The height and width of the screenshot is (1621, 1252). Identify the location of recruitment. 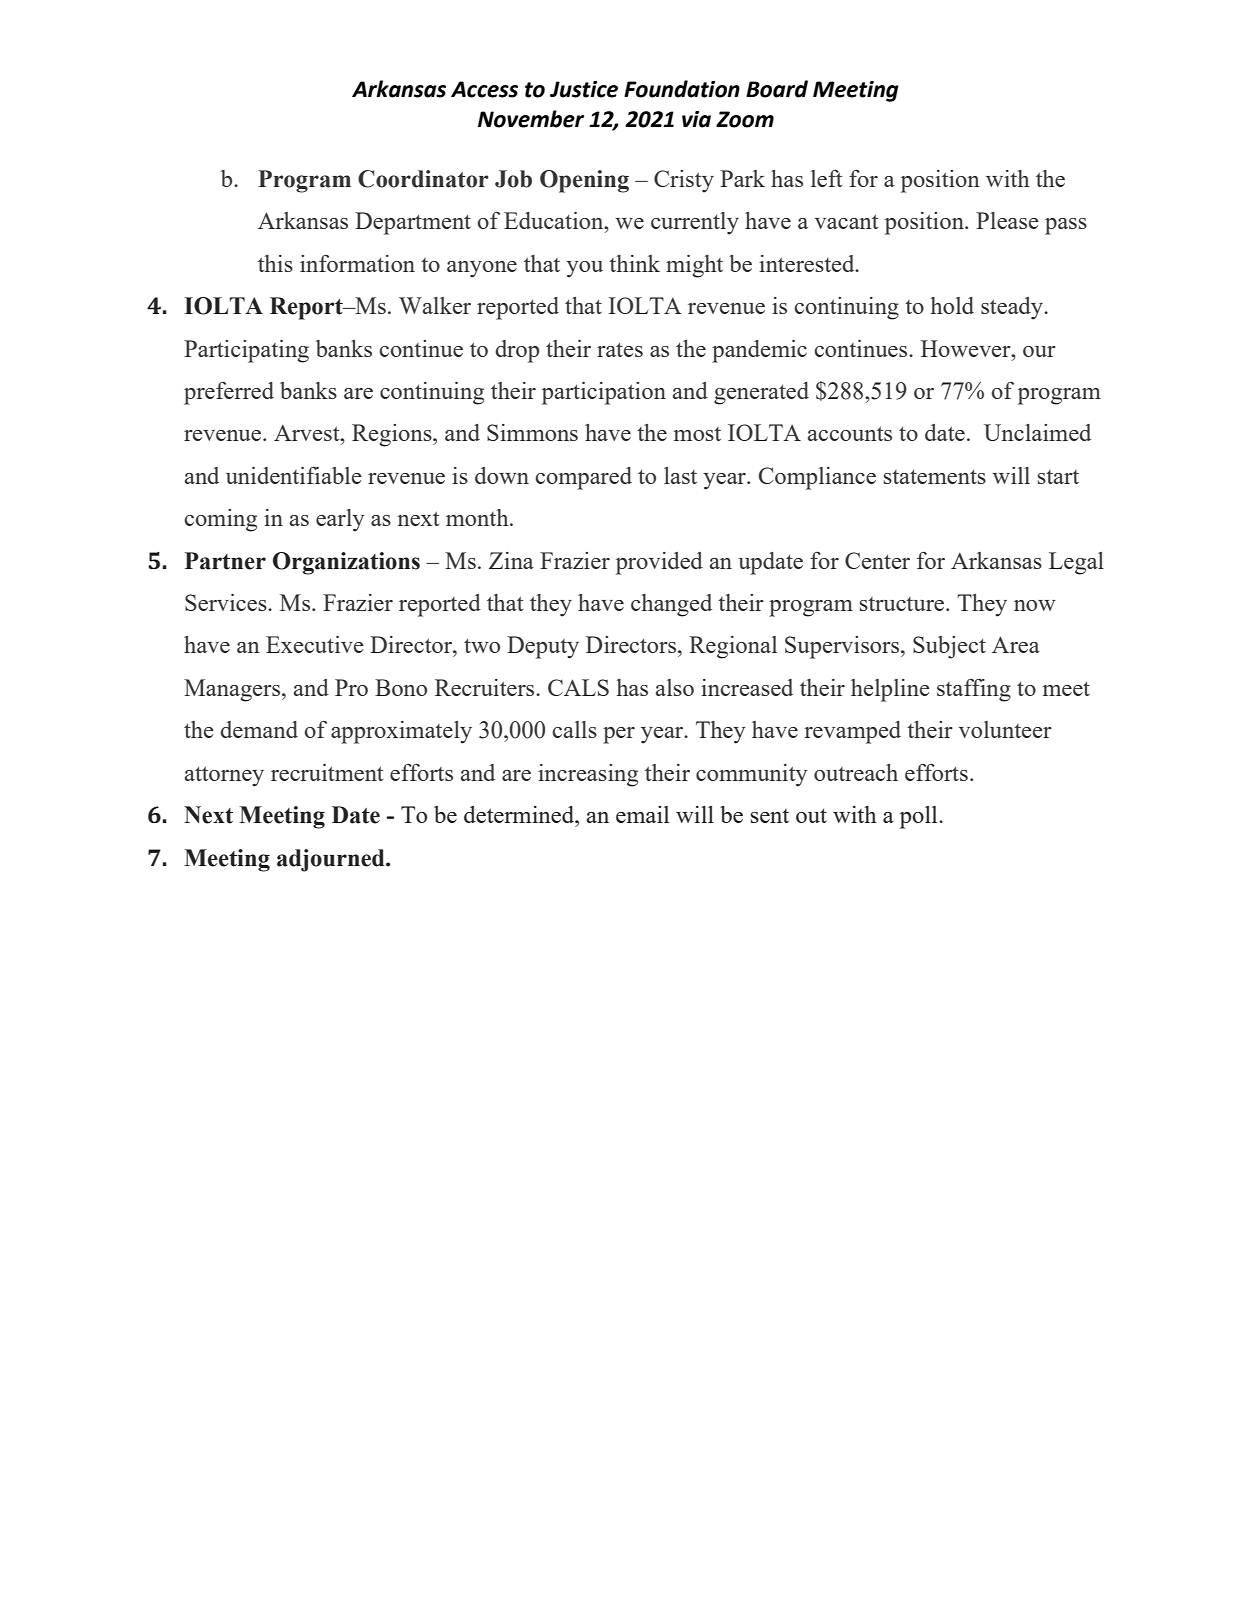
(327, 772).
